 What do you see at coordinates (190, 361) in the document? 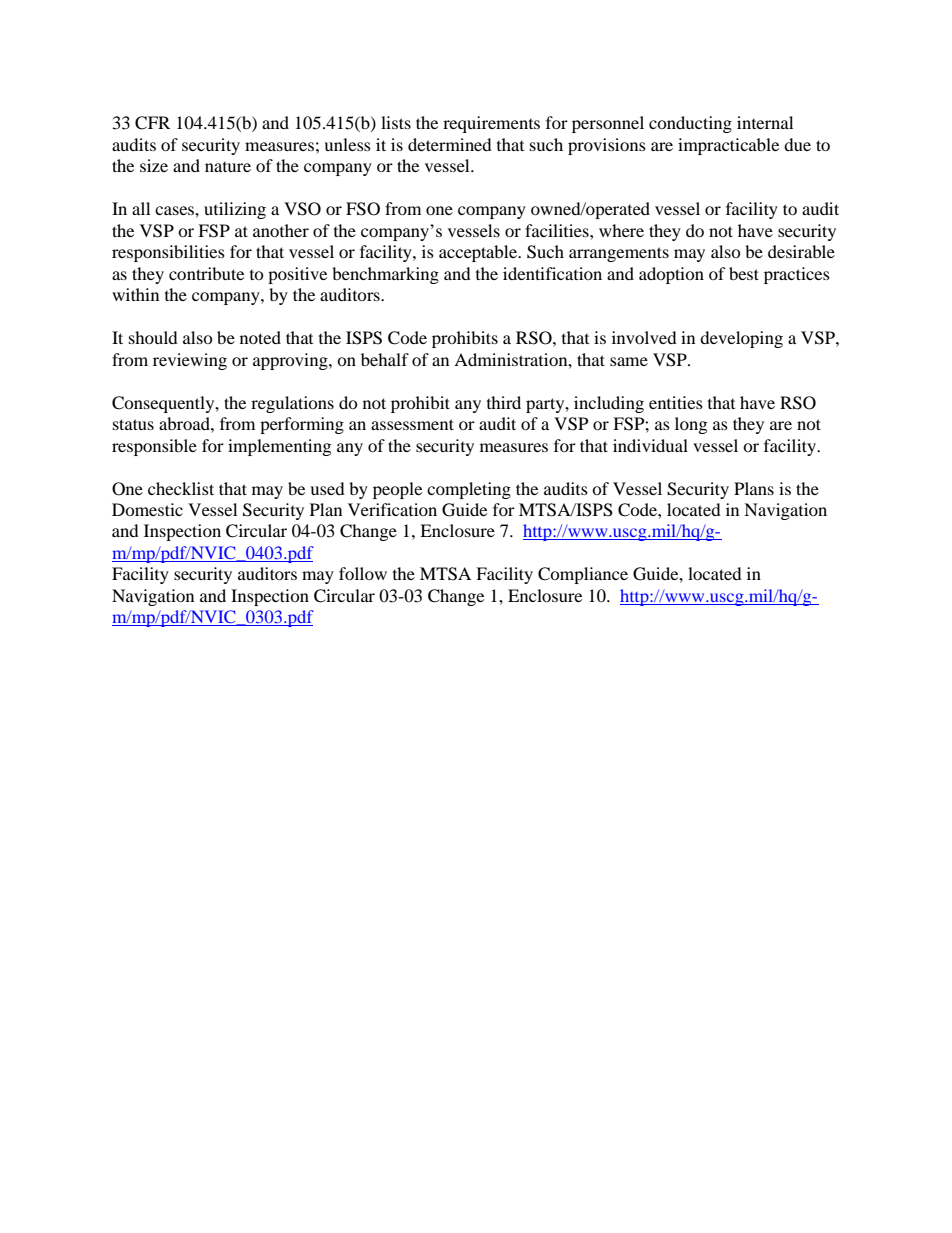
I see `reviewing` at bounding box center [190, 361].
